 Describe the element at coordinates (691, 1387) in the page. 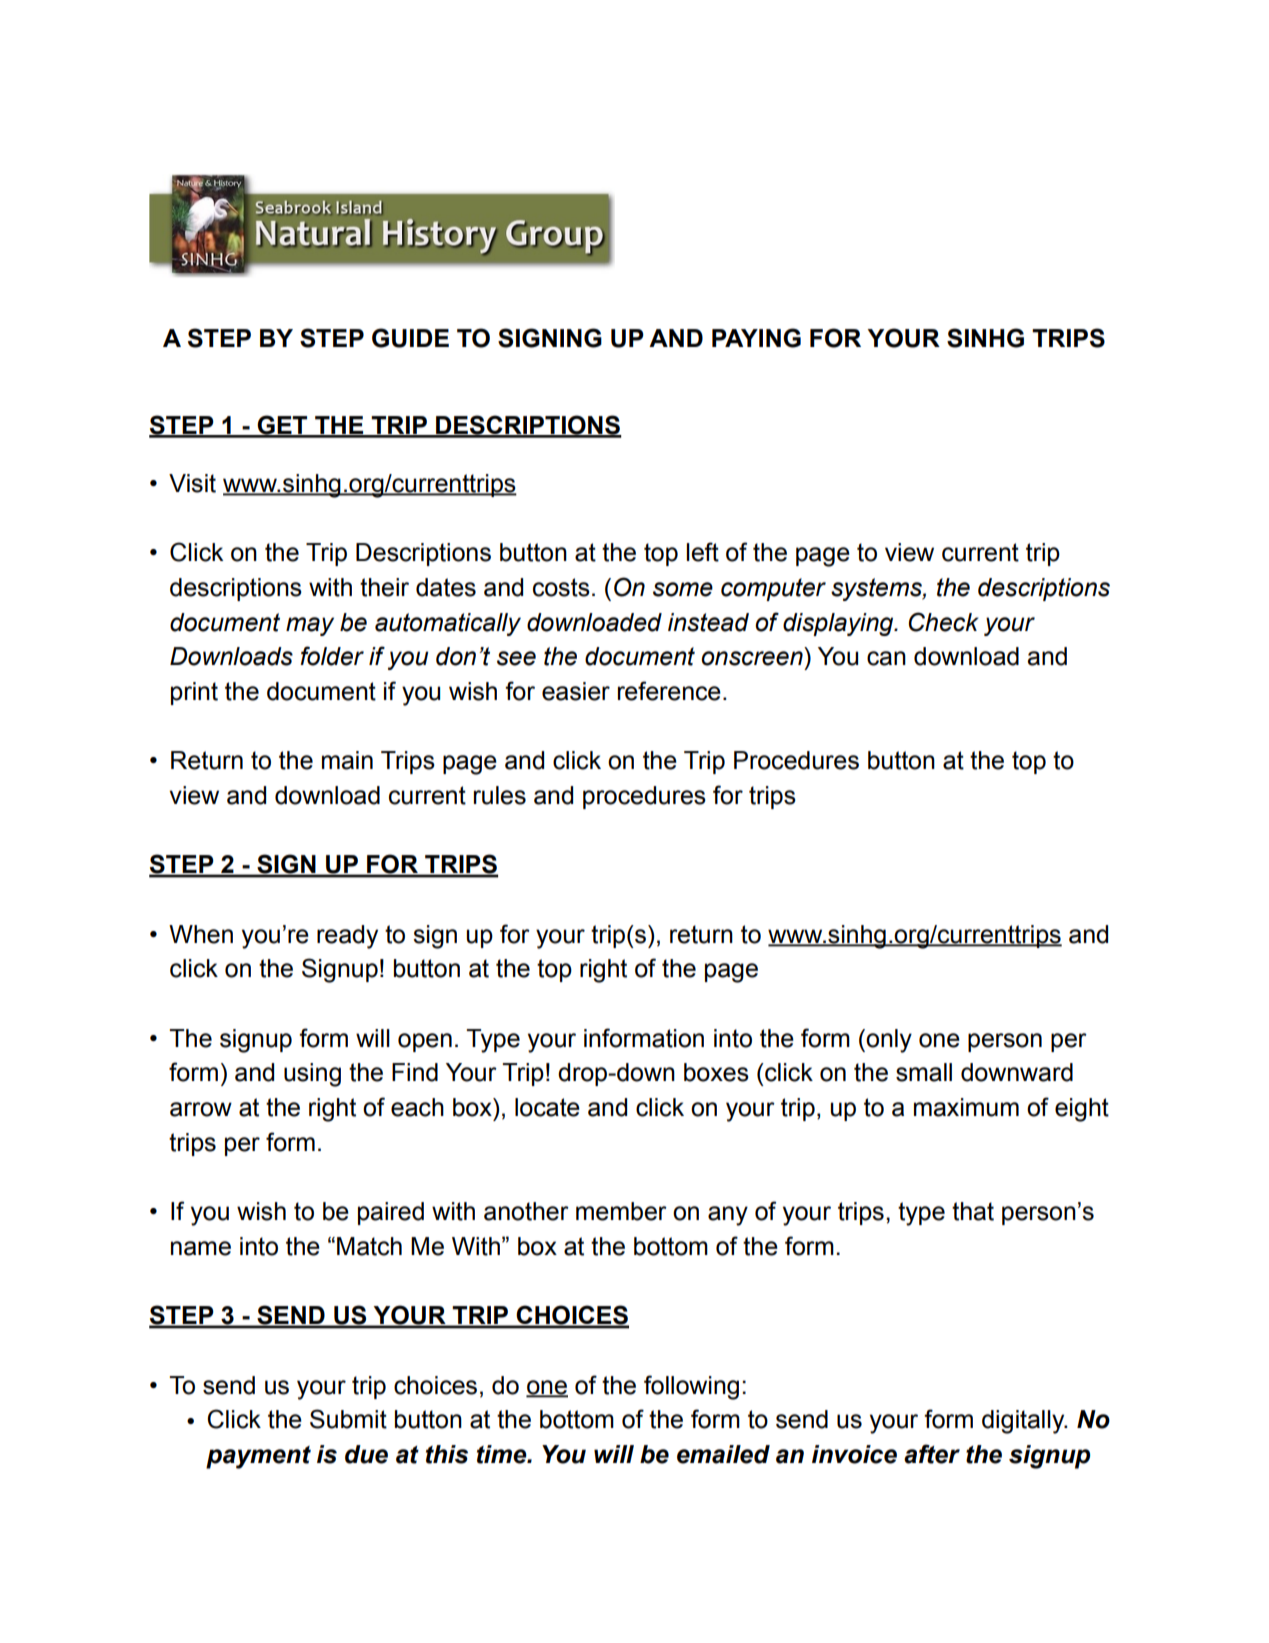

I see `following` at that location.
